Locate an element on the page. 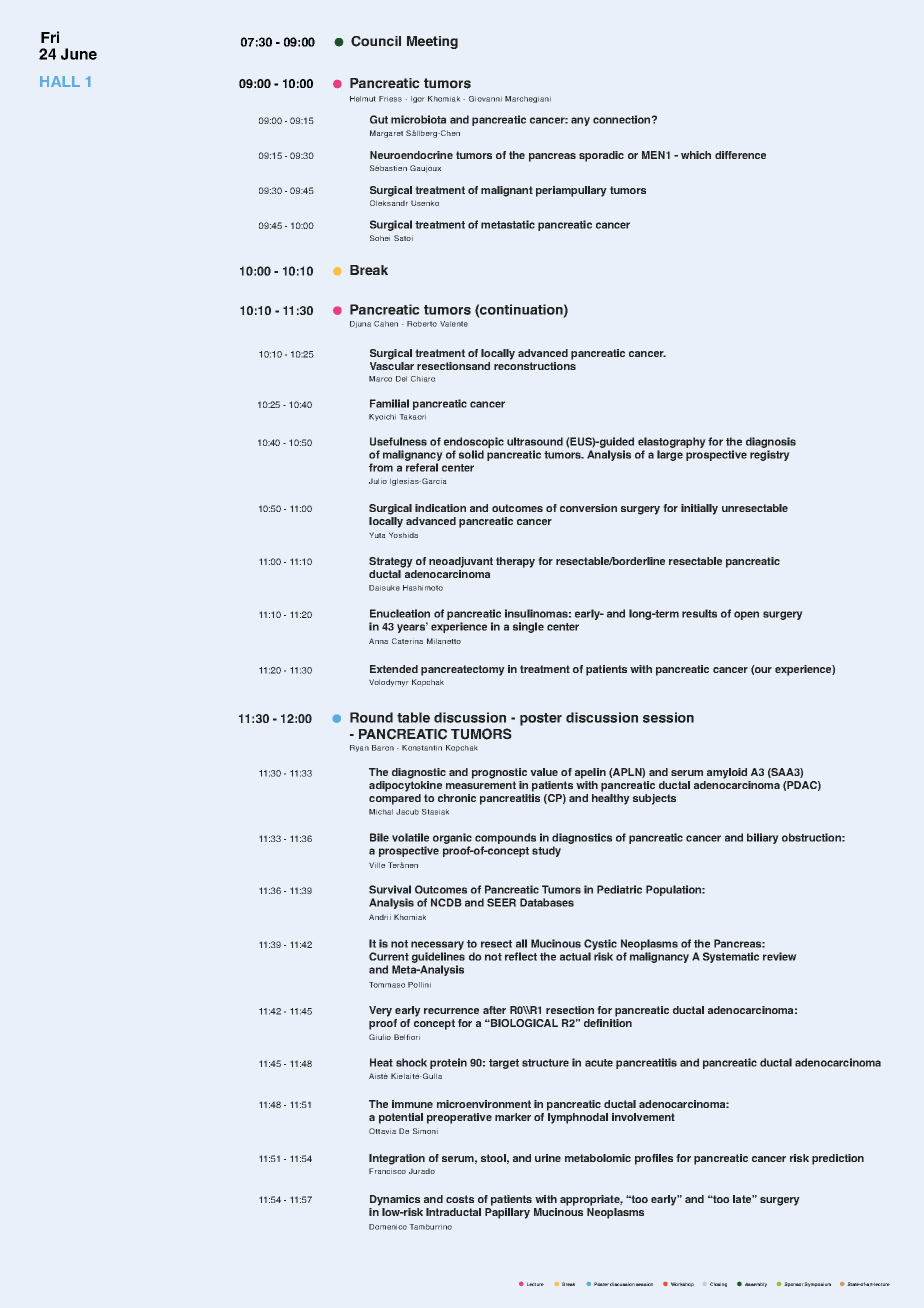  biliary is located at coordinates (763, 838).
